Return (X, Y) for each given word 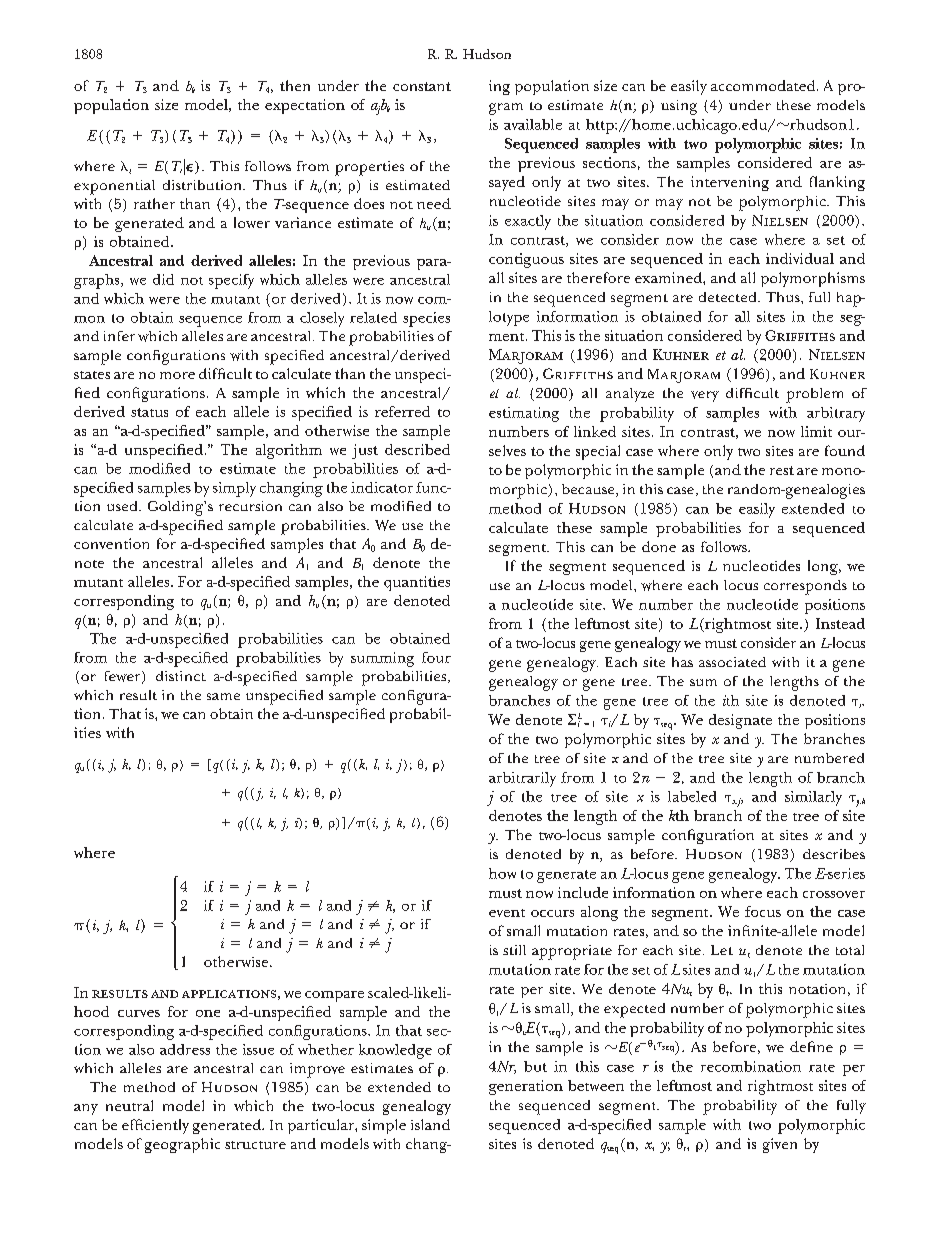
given (780, 1145)
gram (506, 109)
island (430, 1124)
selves (507, 450)
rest (782, 470)
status (149, 412)
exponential (114, 187)
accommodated (764, 85)
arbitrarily (522, 779)
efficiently (155, 1126)
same (223, 696)
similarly (813, 798)
